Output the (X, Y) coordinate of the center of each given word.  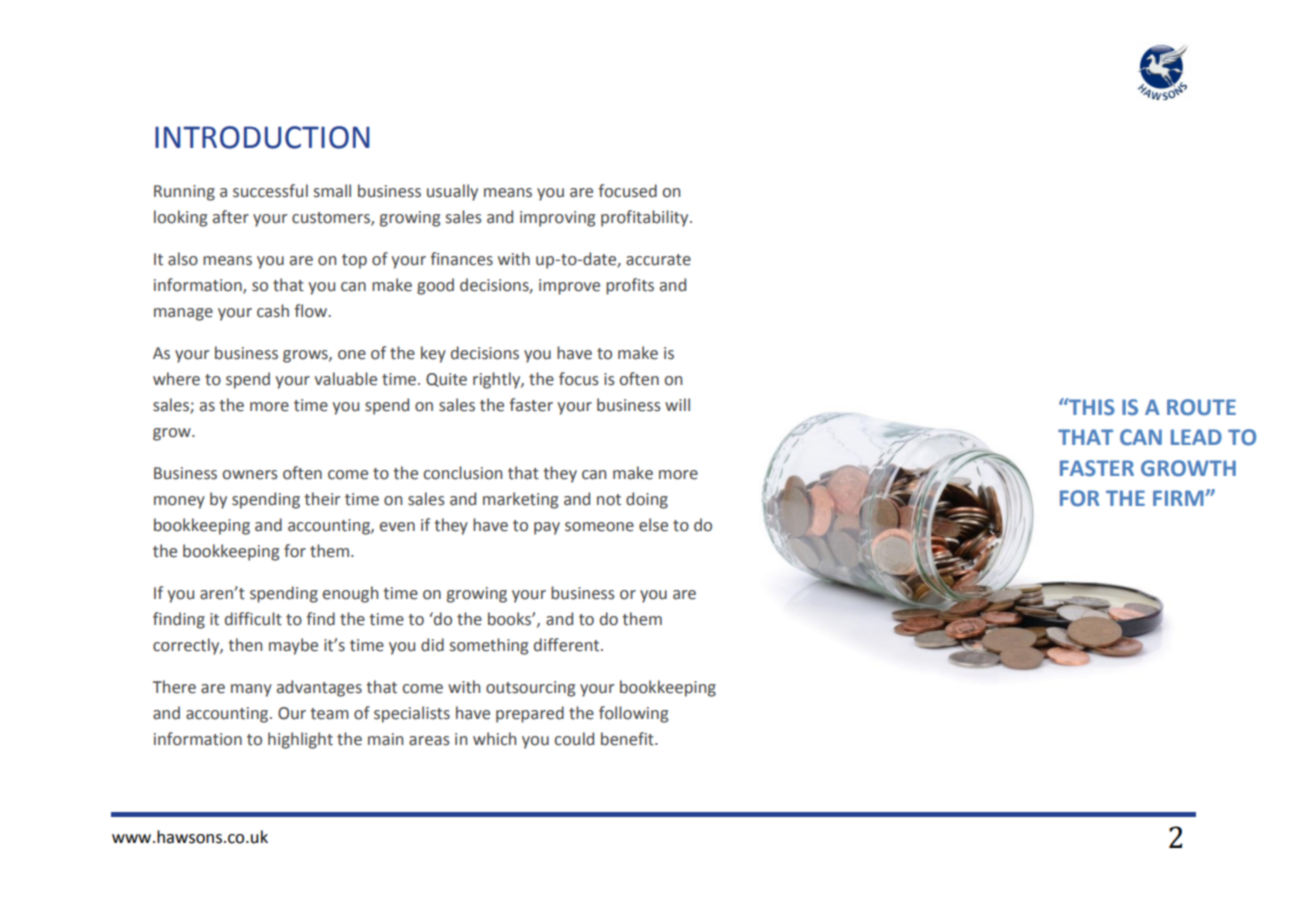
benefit (628, 739)
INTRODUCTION (262, 137)
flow (312, 311)
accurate (658, 260)
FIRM (1179, 498)
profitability (646, 218)
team (329, 714)
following (633, 714)
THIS (1091, 407)
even (397, 527)
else (653, 525)
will (677, 404)
